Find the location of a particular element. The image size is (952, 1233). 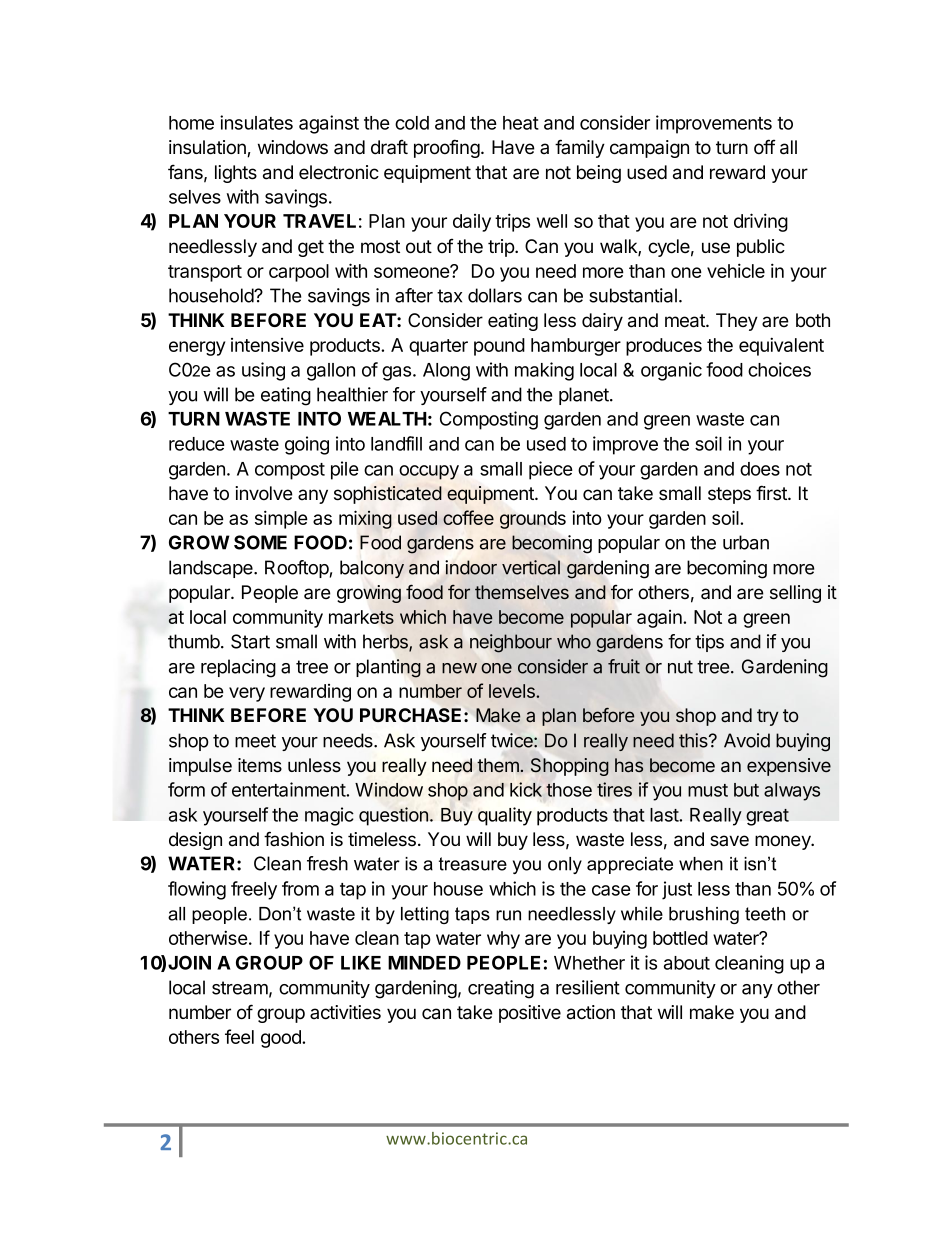

using is located at coordinates (263, 371).
